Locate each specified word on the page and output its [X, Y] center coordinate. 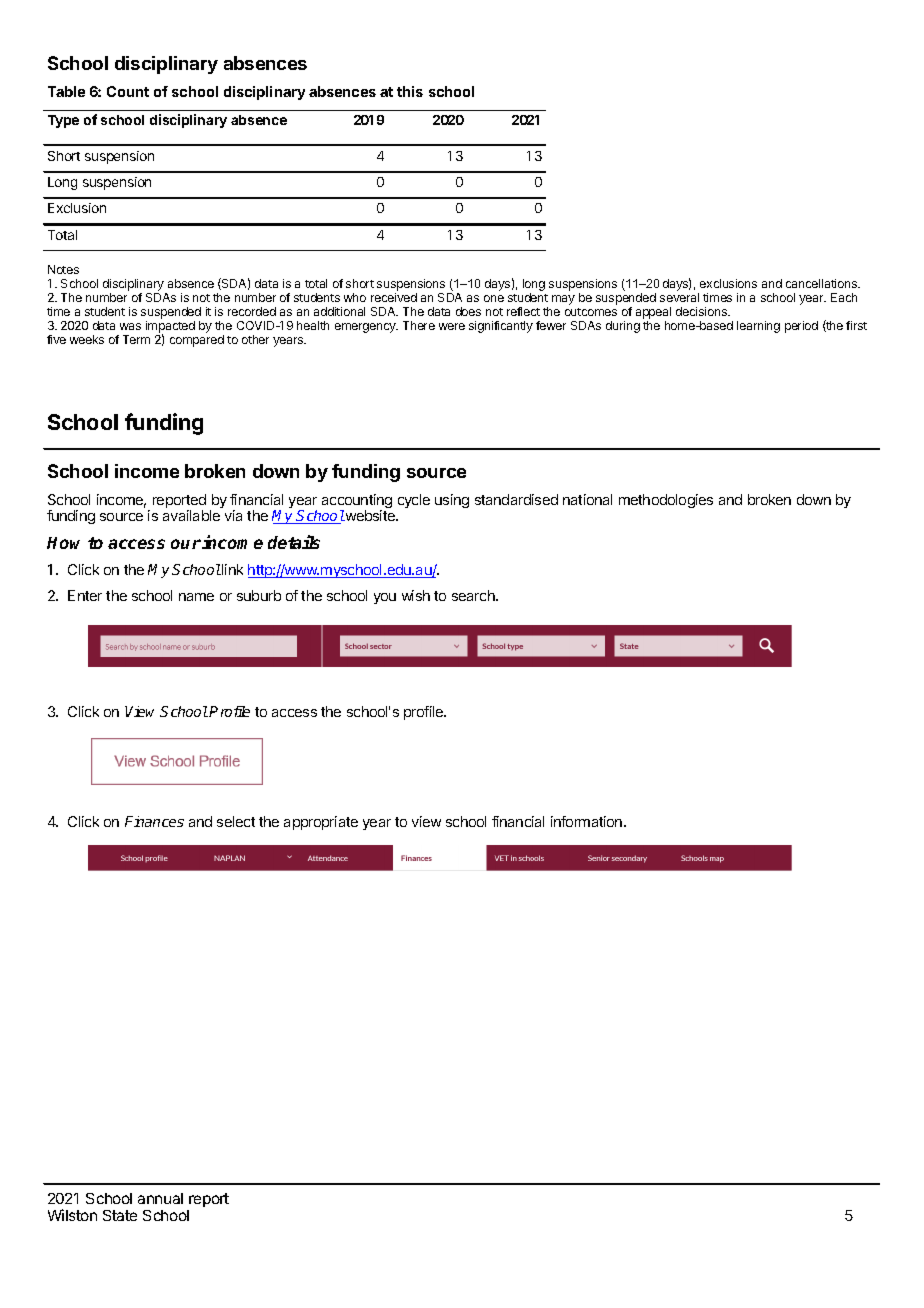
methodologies [666, 501]
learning [758, 327]
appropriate [321, 823]
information [588, 821]
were [452, 326]
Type [63, 121]
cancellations [822, 283]
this [410, 91]
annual [160, 1198]
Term [136, 339]
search [474, 595]
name [196, 597]
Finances [154, 821]
